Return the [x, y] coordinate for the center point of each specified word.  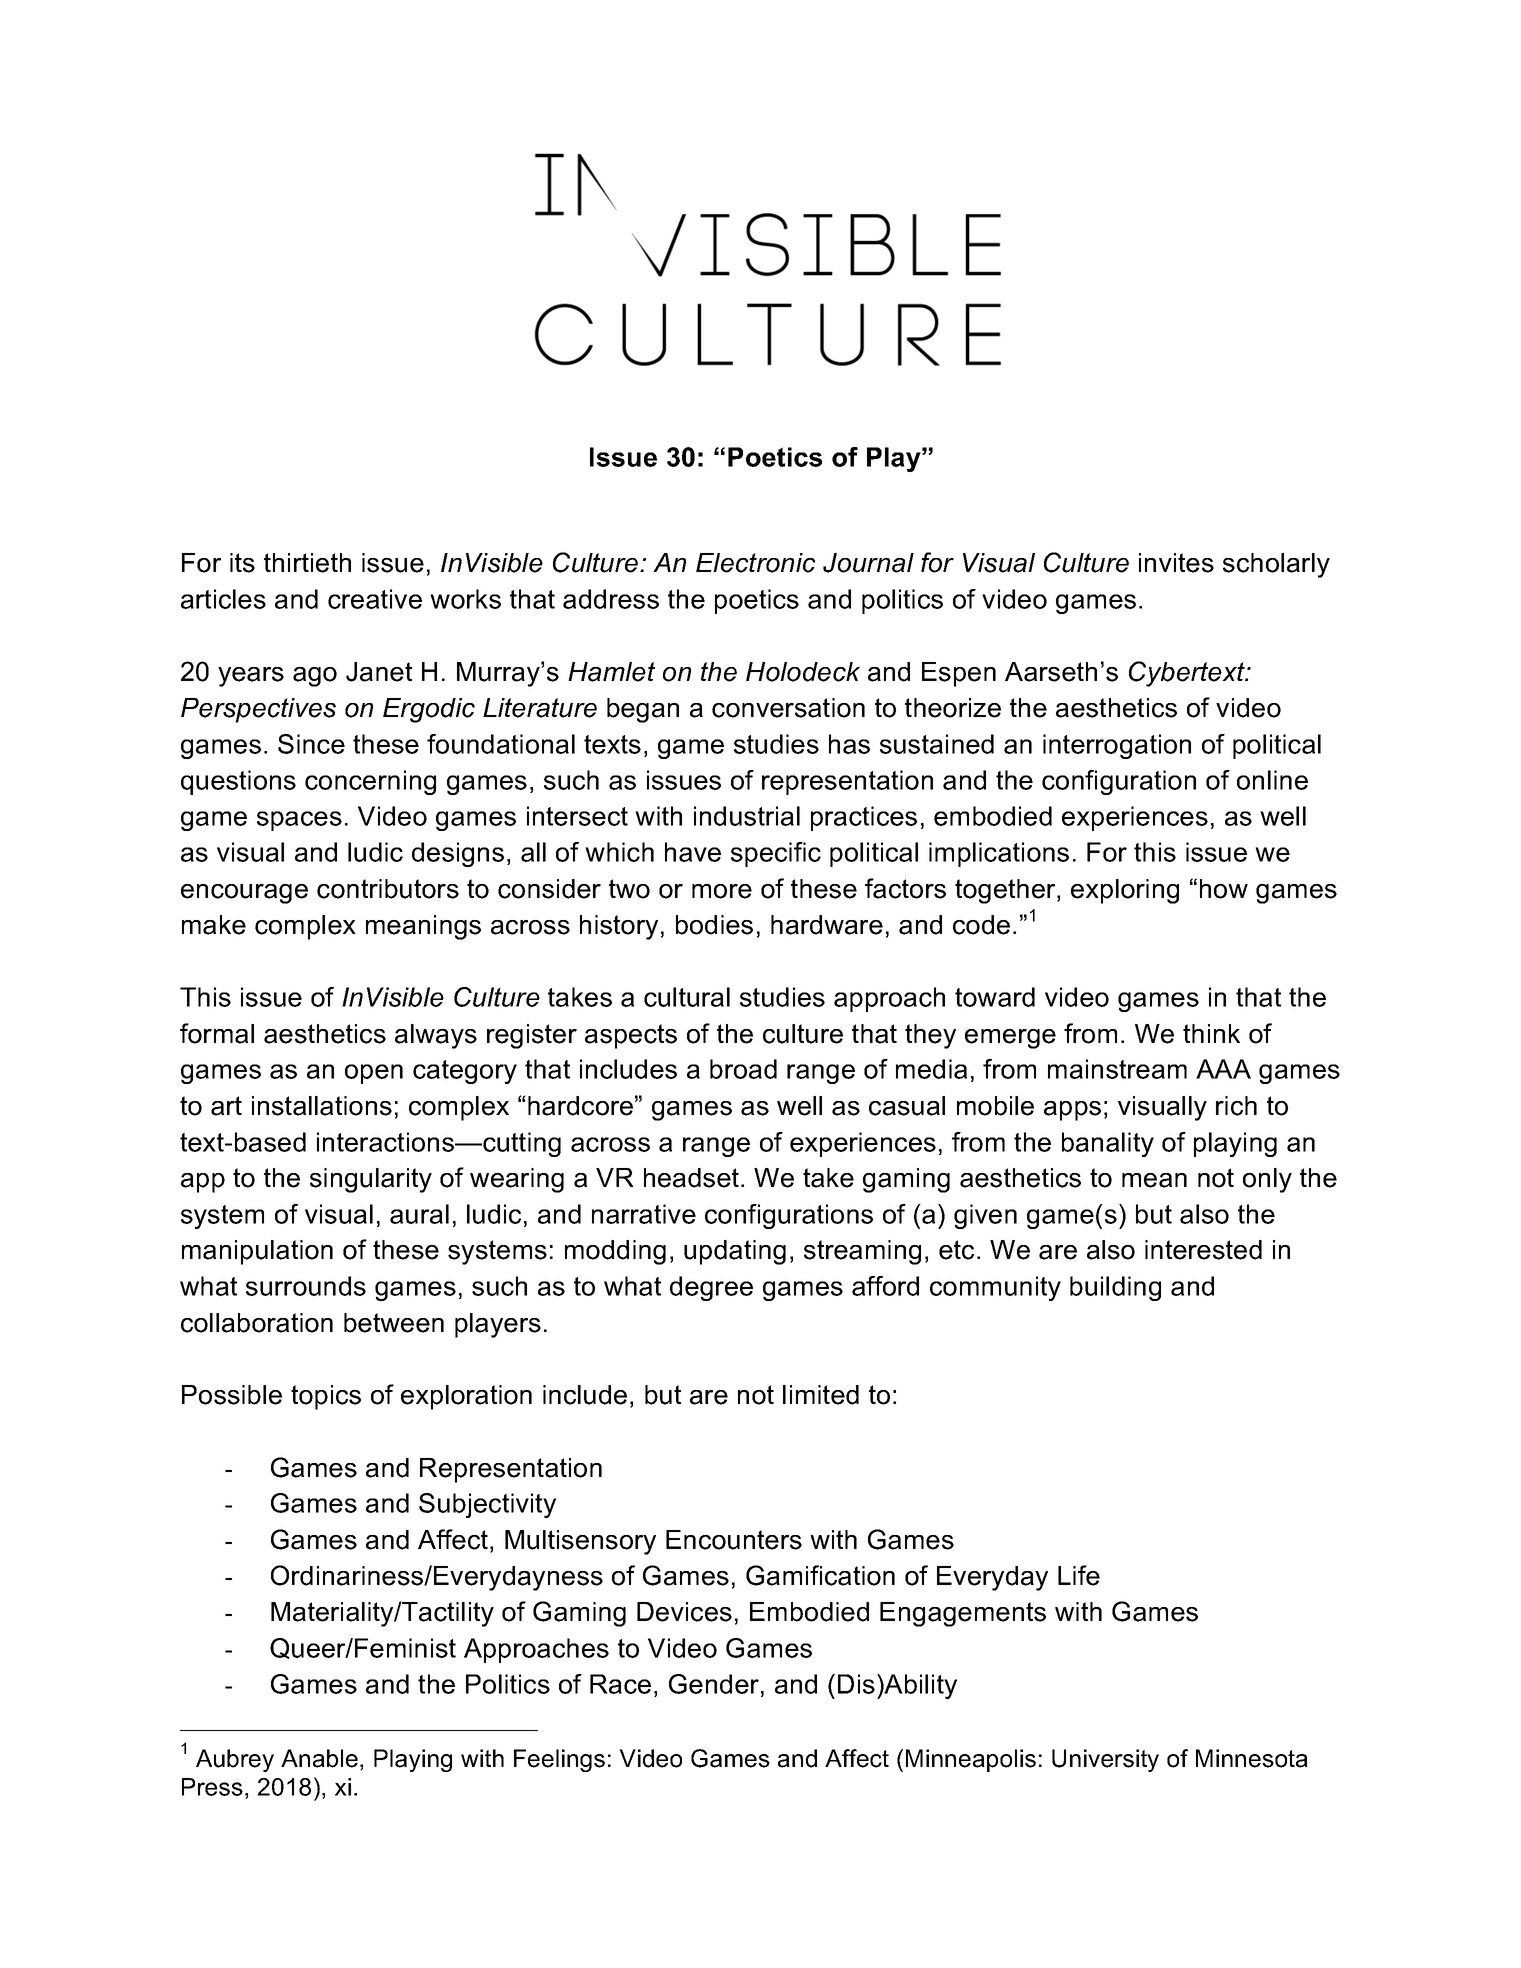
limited [821, 1395]
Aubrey [235, 1760]
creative [375, 599]
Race [620, 1684]
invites [1176, 563]
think [1211, 1033]
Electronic [755, 563]
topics [326, 1397]
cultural [687, 997]
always [436, 1036]
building [1115, 1288]
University [1105, 1760]
